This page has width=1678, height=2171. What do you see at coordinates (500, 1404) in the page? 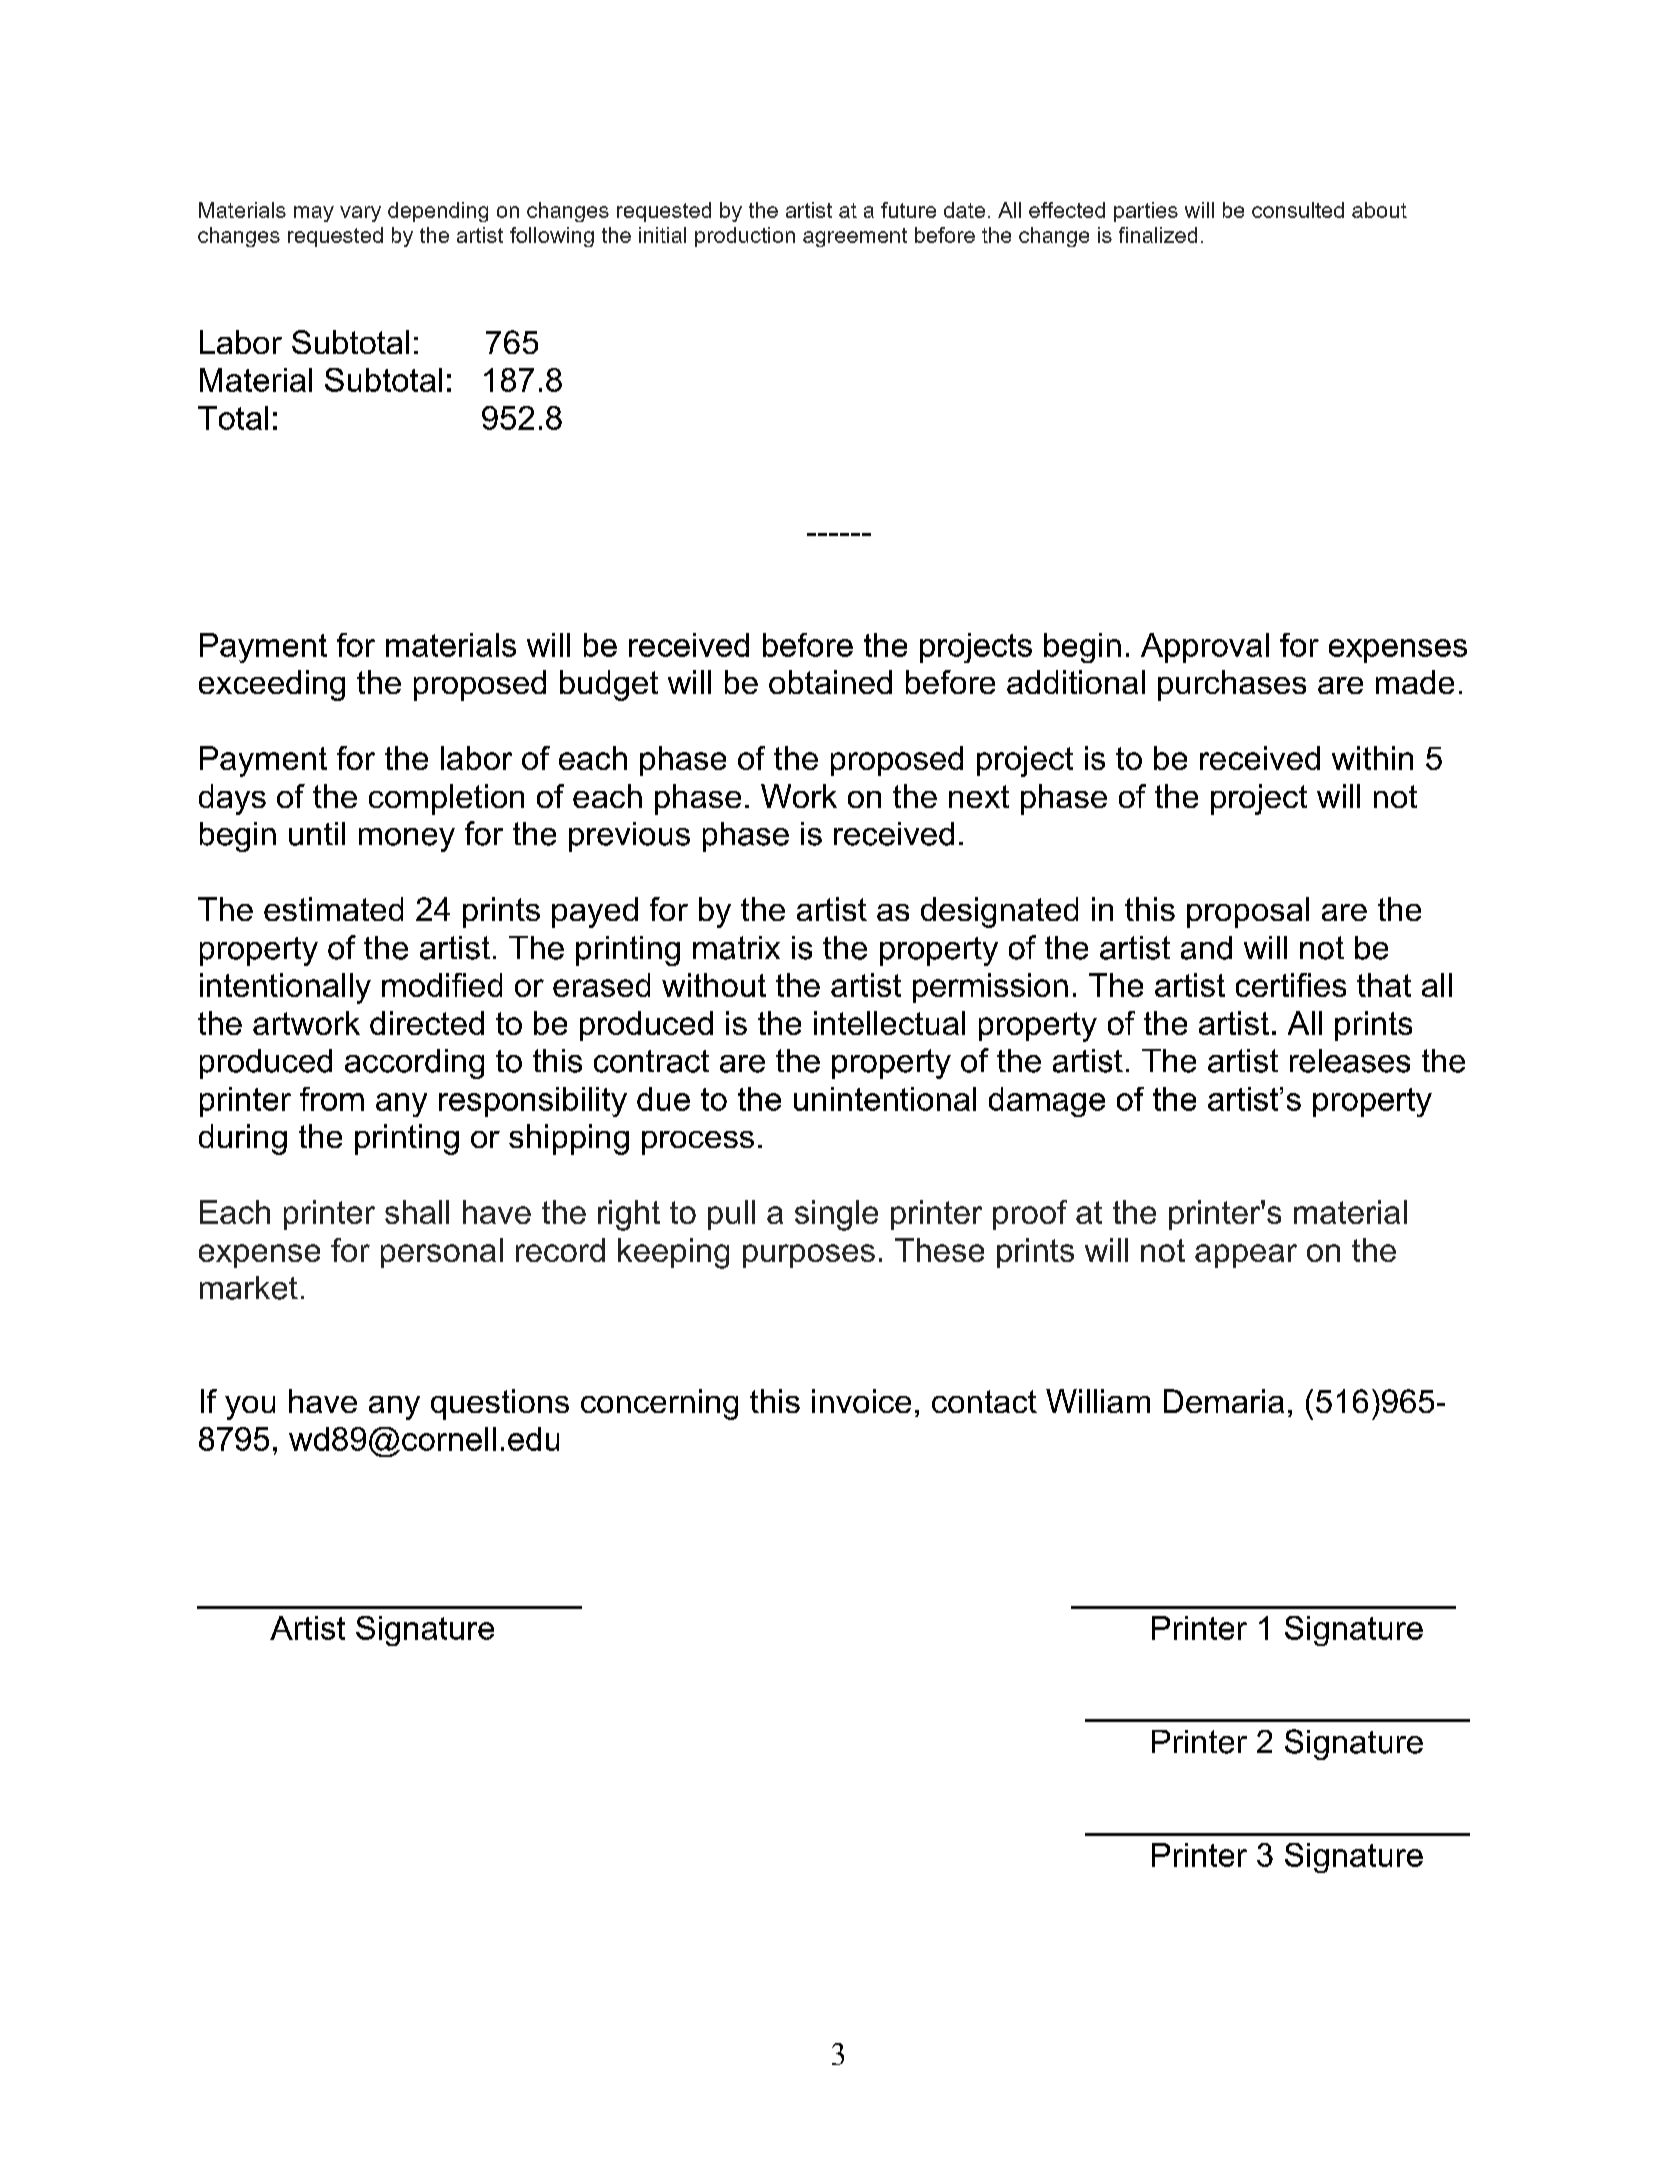
I see `questions` at bounding box center [500, 1404].
